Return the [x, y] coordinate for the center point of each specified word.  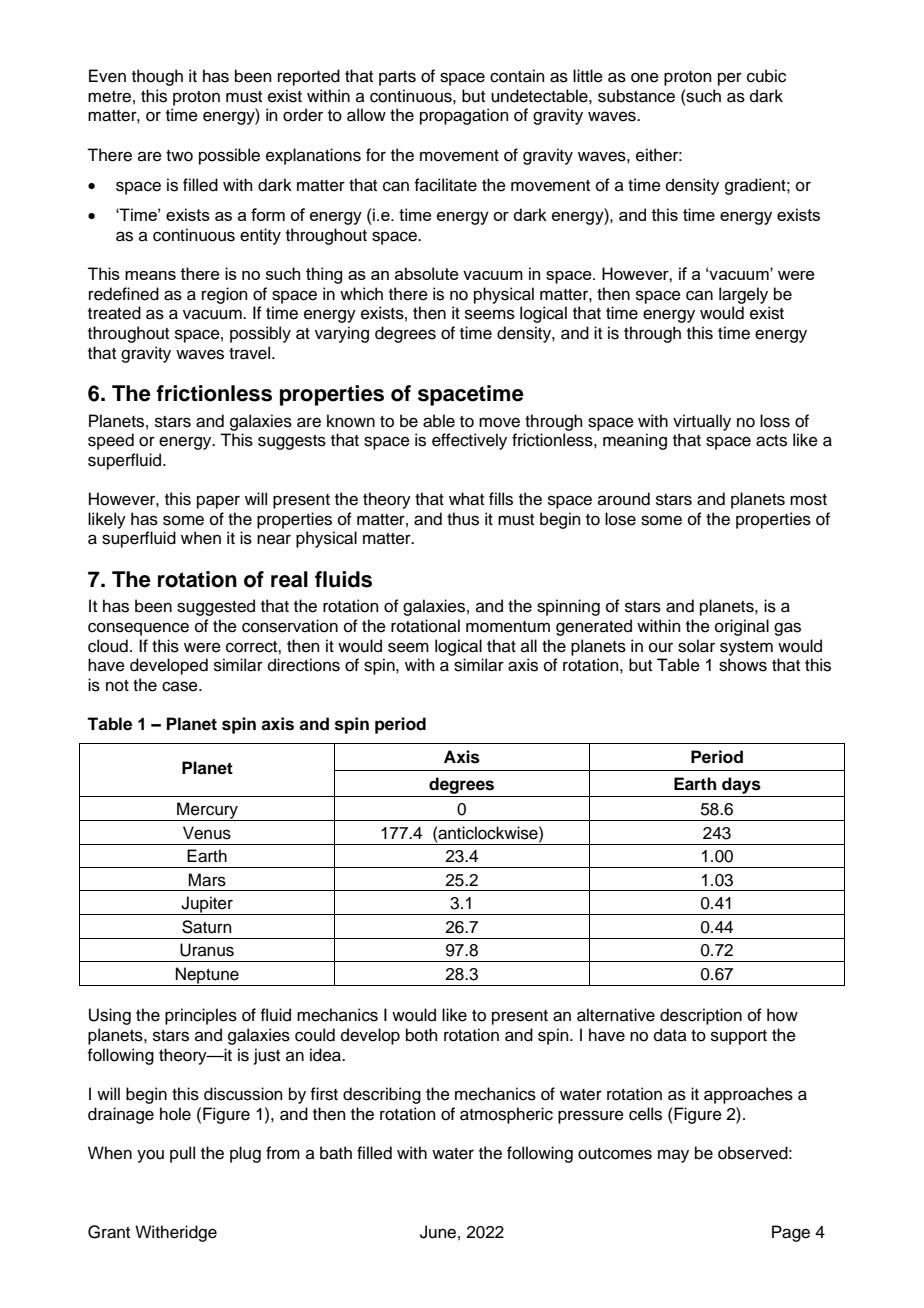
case [181, 686]
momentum [508, 627]
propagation [464, 116]
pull [182, 1154]
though [157, 77]
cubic [766, 76]
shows [743, 665]
